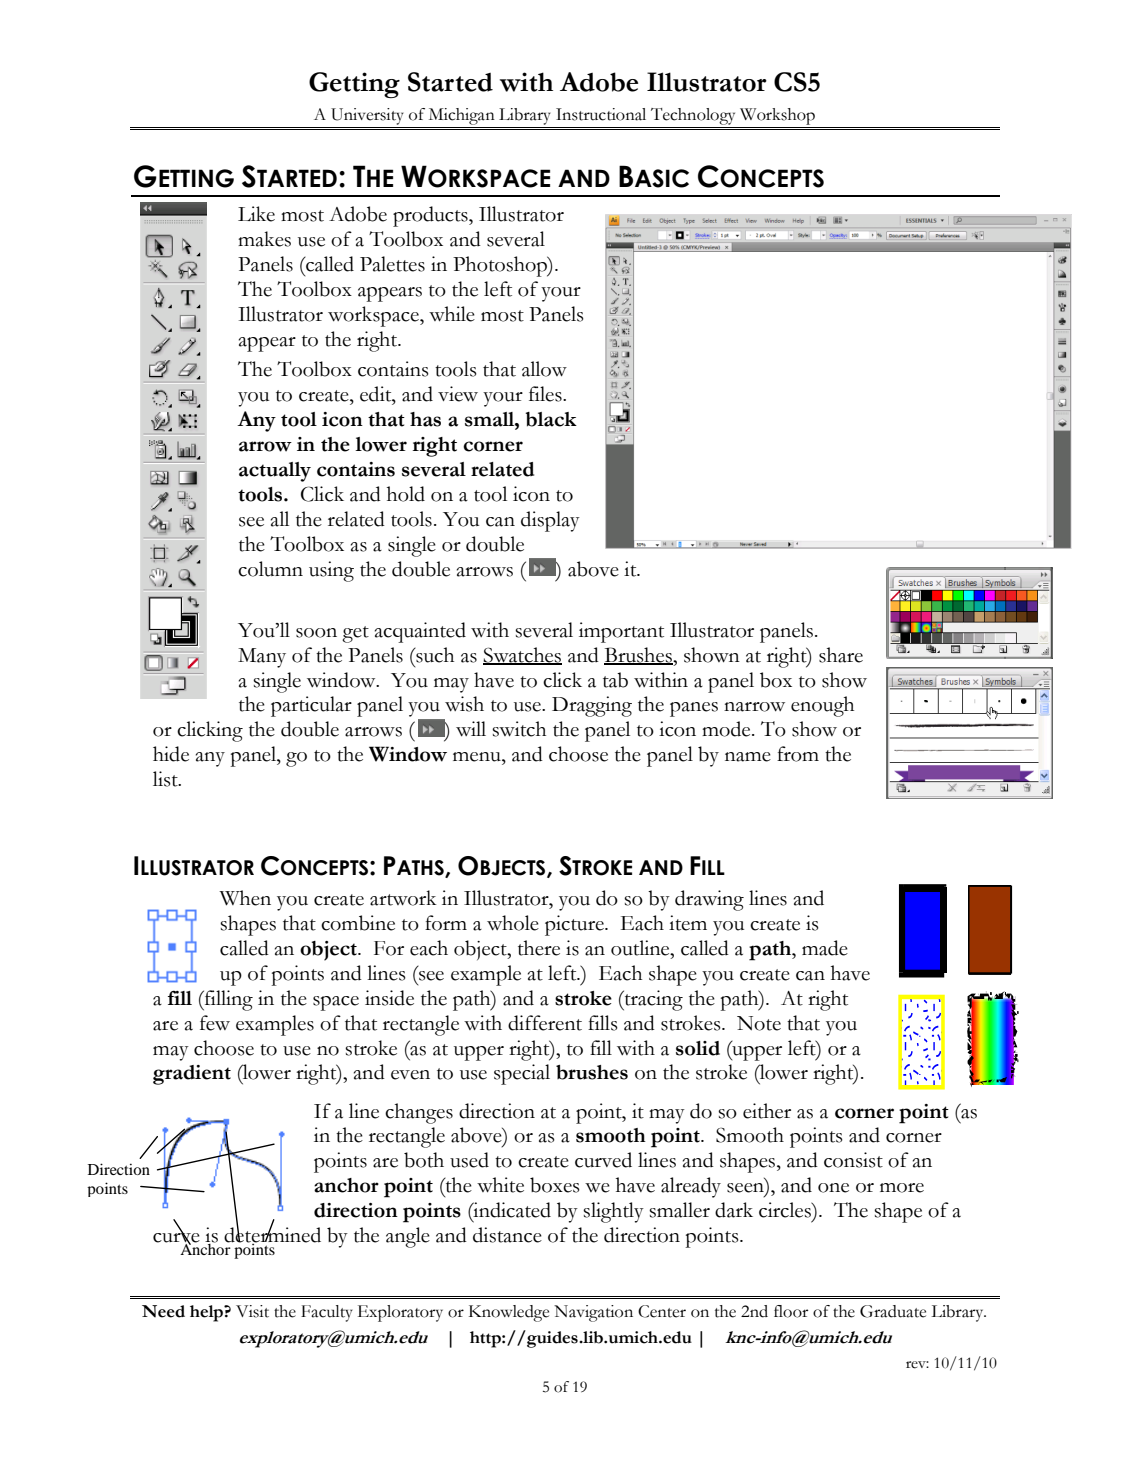 This document has height=1463, width=1130. What do you see at coordinates (822, 706) in the document?
I see `enough` at bounding box center [822, 706].
